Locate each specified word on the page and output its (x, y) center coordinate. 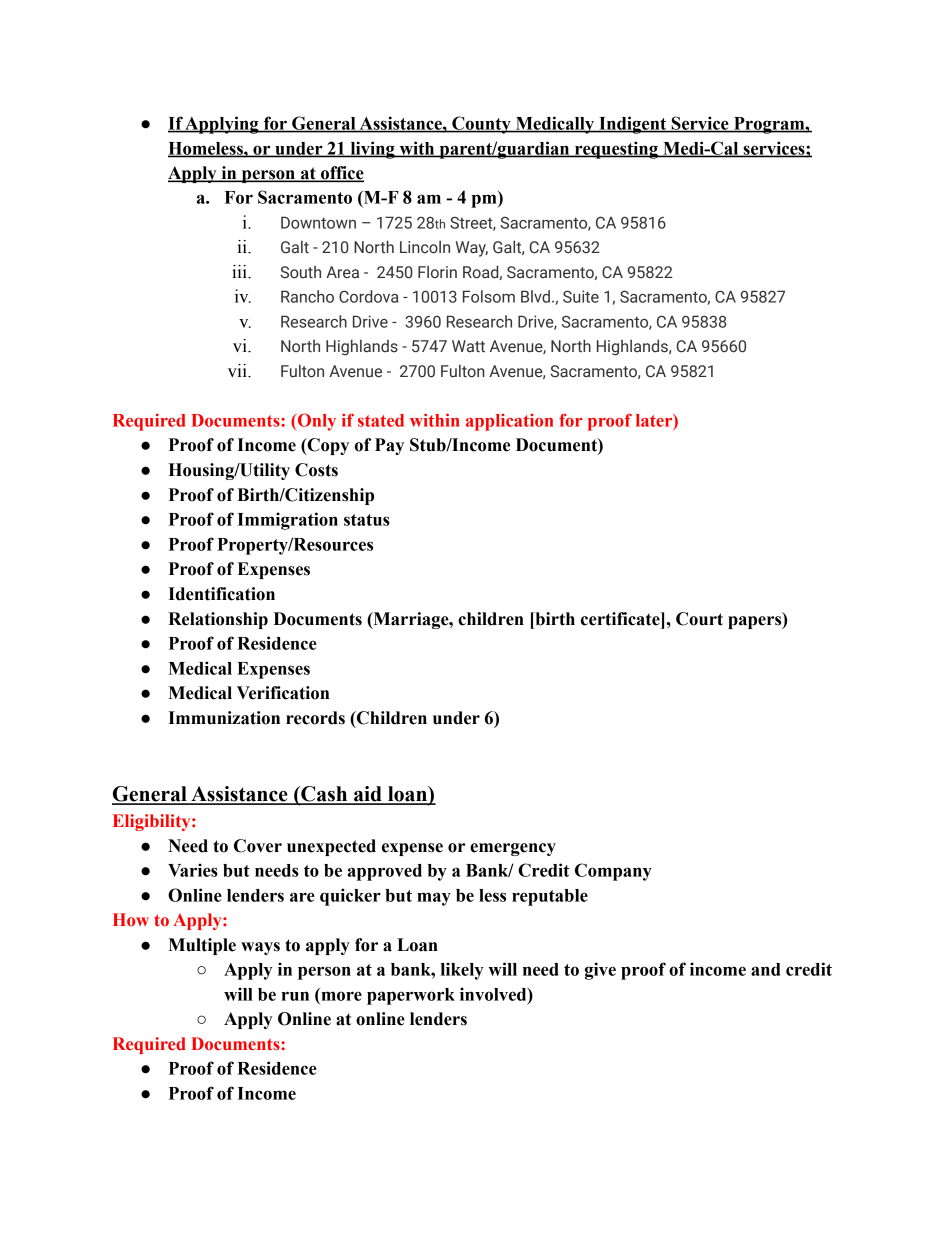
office (341, 174)
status (367, 520)
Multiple (202, 946)
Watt (468, 346)
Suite (581, 296)
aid (368, 795)
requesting (616, 150)
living (372, 150)
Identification (221, 594)
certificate (621, 619)
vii (238, 370)
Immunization (224, 718)
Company (613, 872)
